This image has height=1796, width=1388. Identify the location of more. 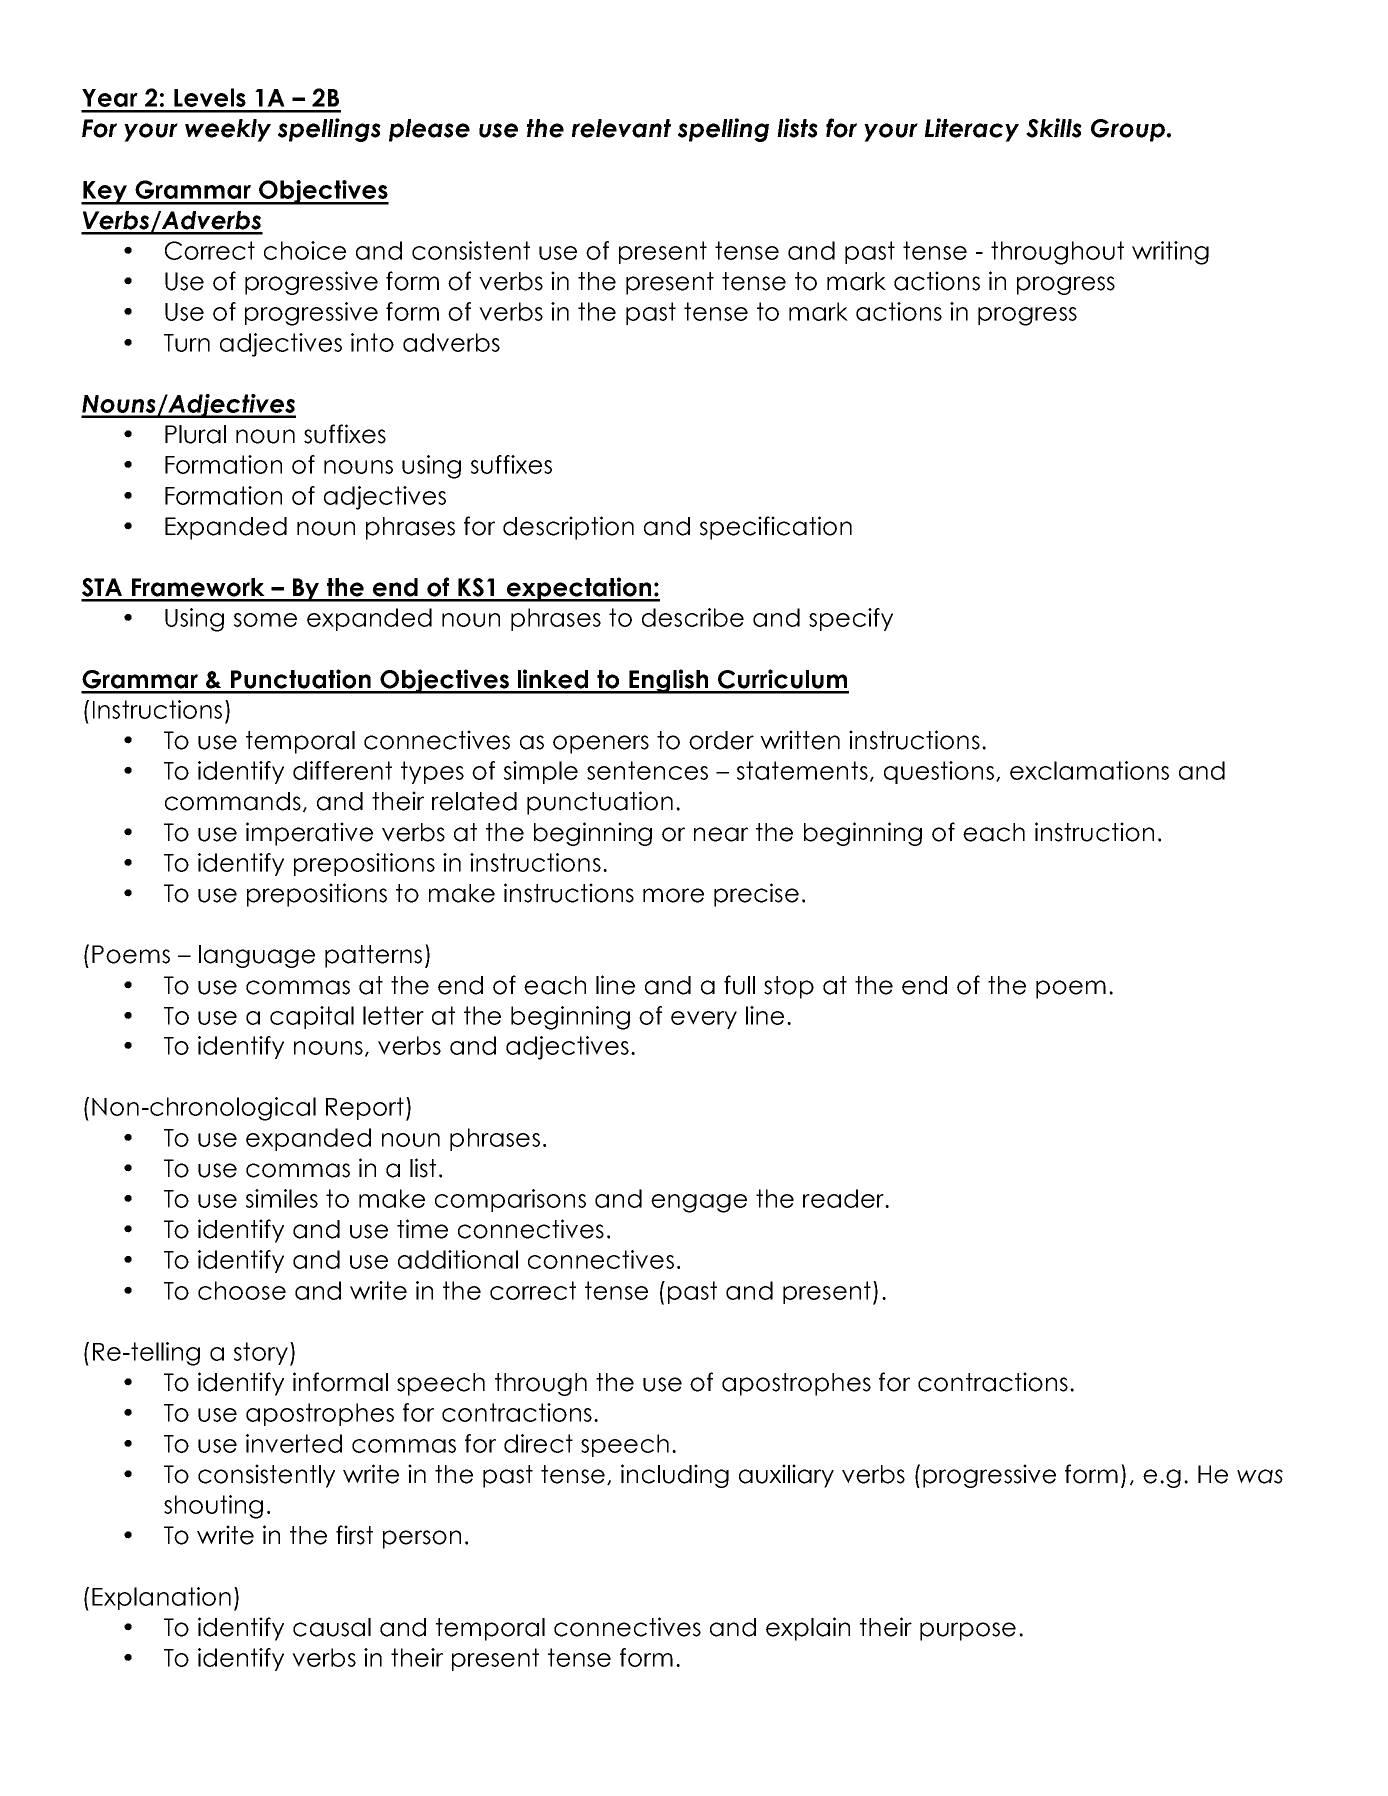
(673, 895).
